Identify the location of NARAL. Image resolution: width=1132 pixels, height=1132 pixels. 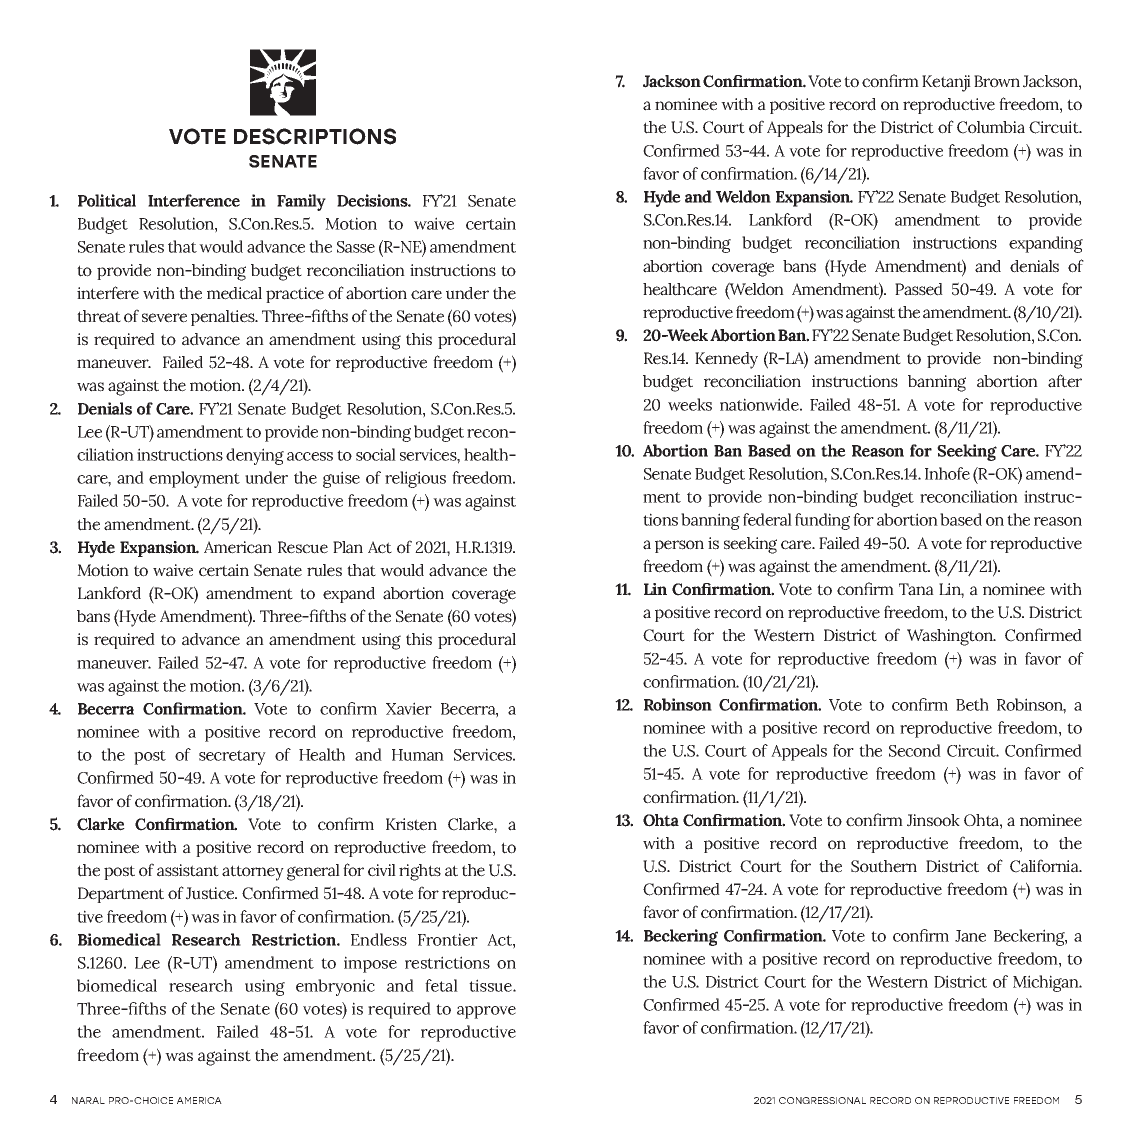
(88, 1100).
